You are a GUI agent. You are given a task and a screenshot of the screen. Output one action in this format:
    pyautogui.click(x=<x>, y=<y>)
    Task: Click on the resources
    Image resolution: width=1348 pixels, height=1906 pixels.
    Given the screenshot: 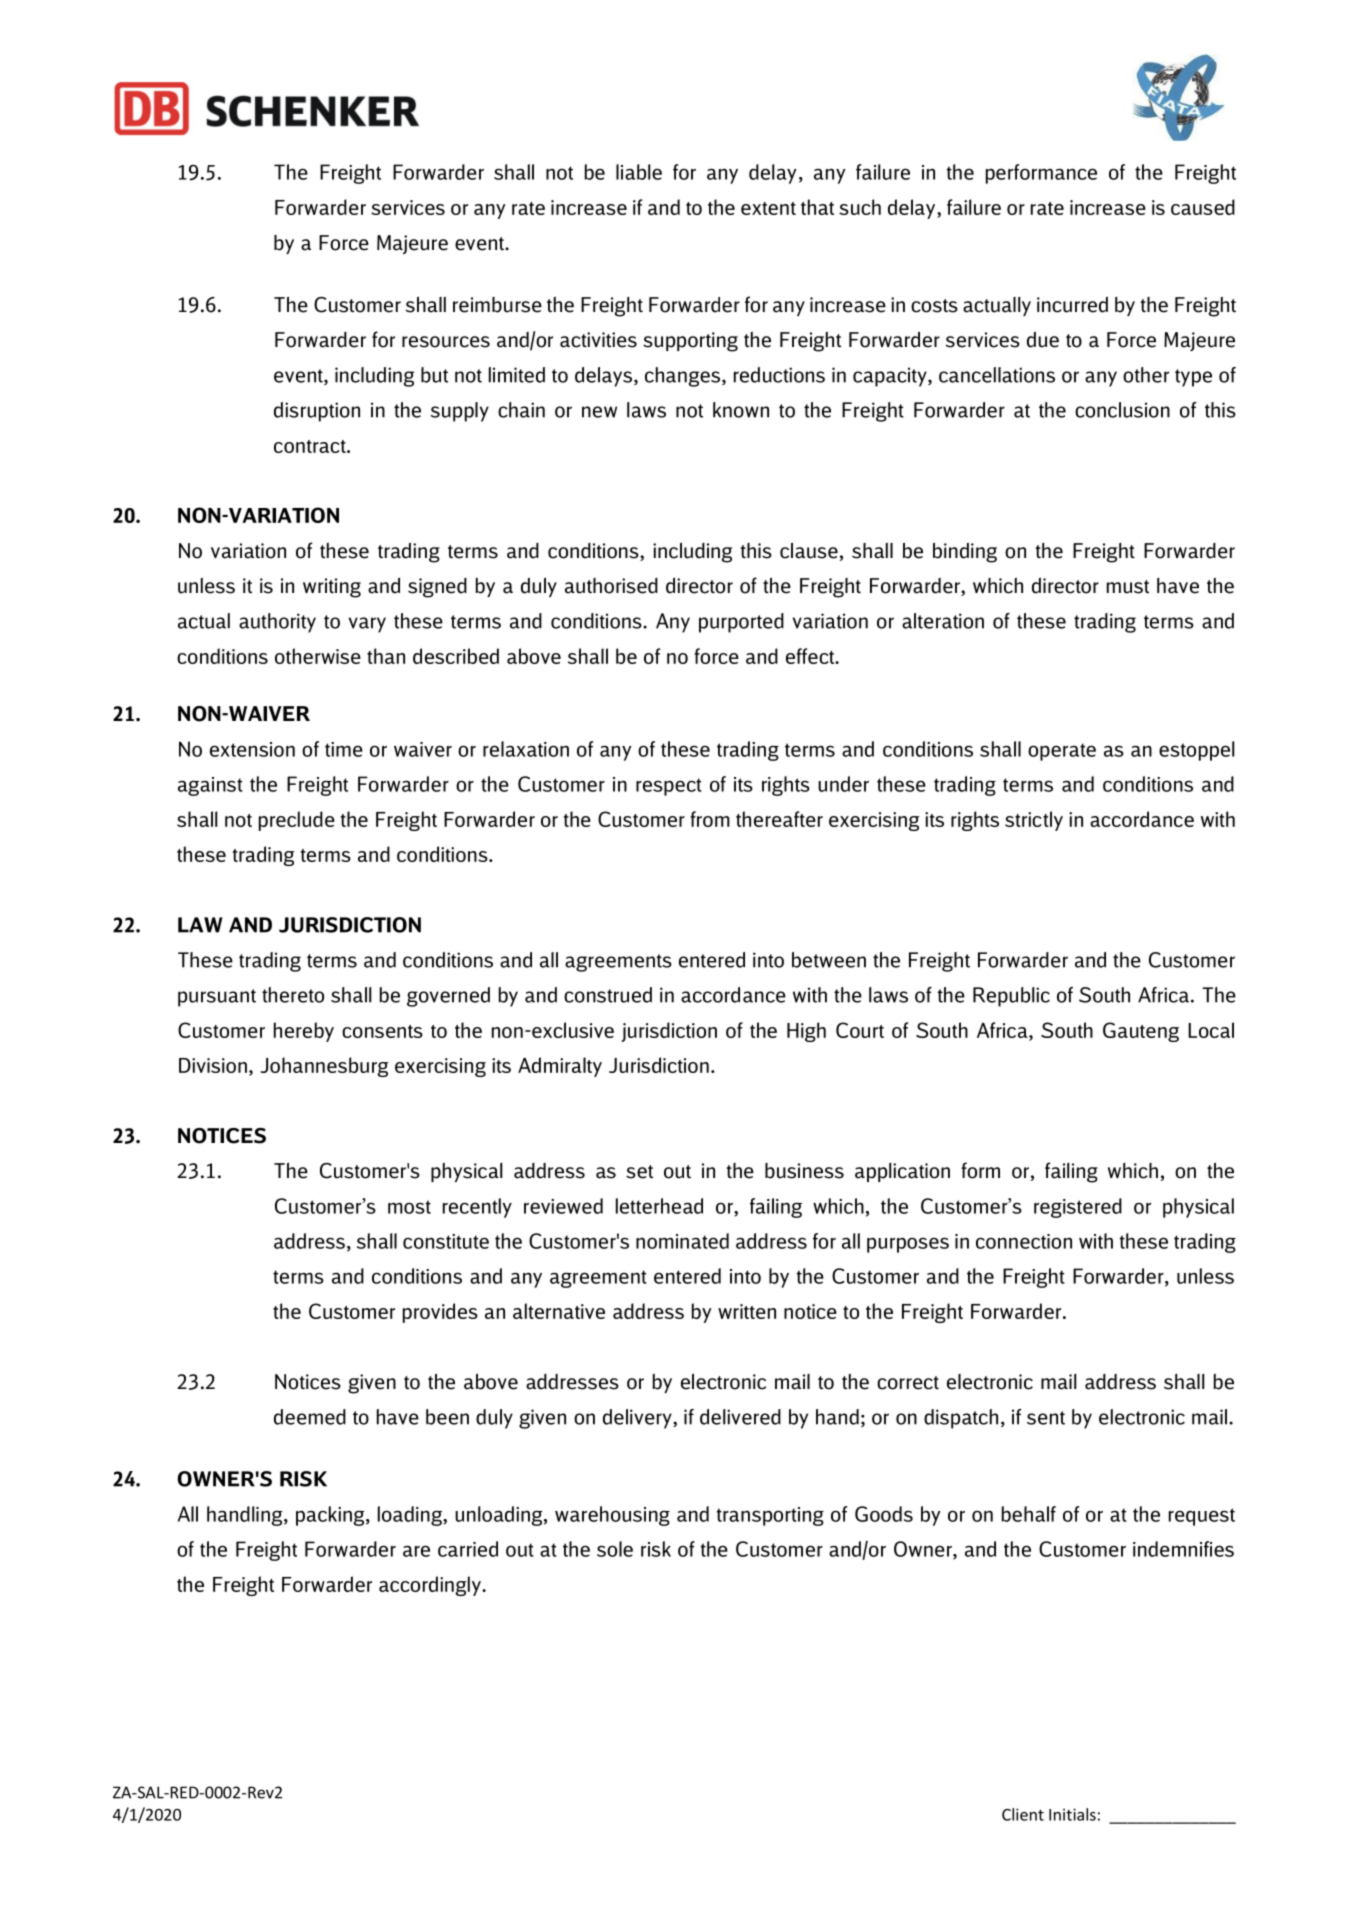 What is the action you would take?
    pyautogui.click(x=446, y=342)
